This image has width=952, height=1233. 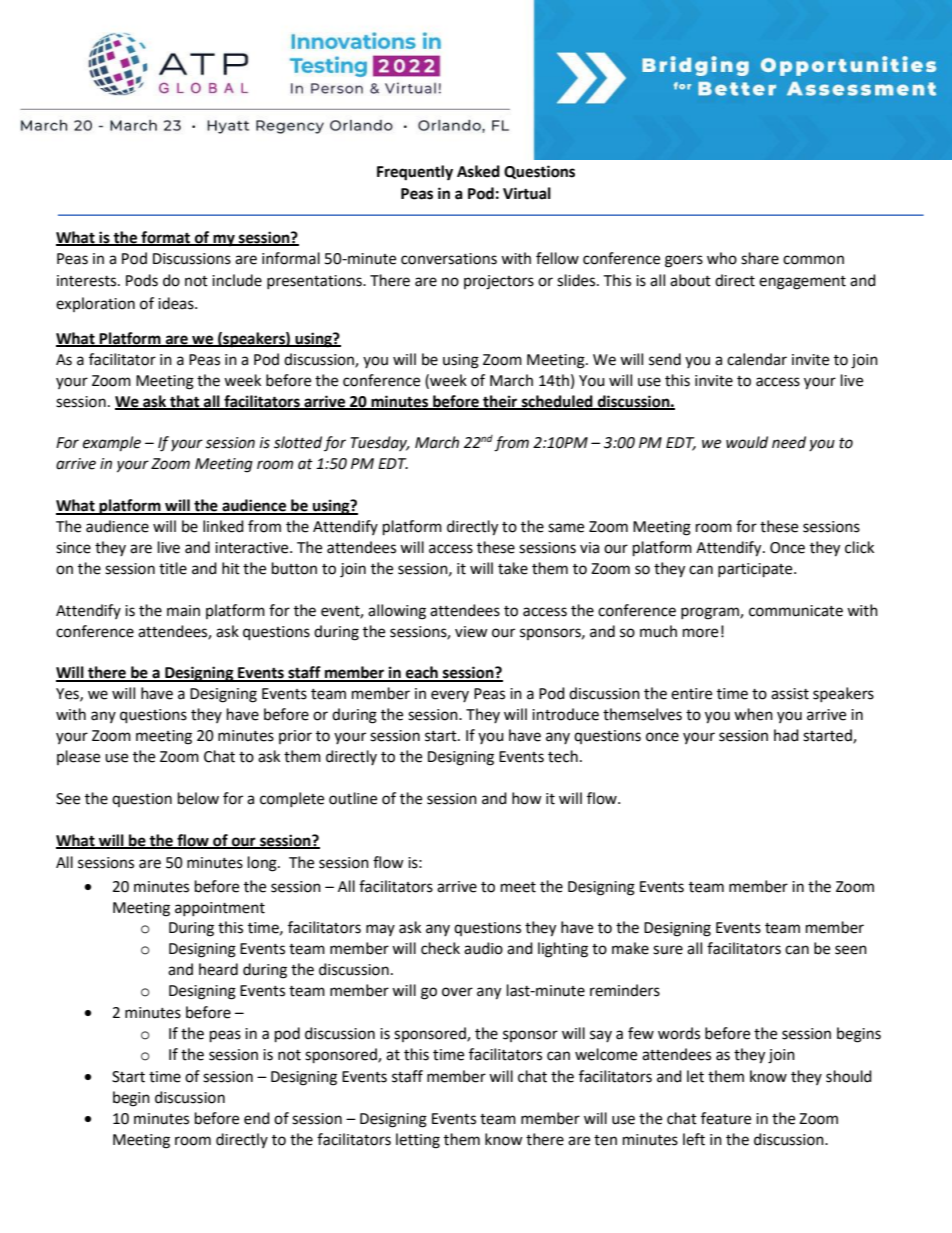 What do you see at coordinates (566, 528) in the image?
I see `same` at bounding box center [566, 528].
